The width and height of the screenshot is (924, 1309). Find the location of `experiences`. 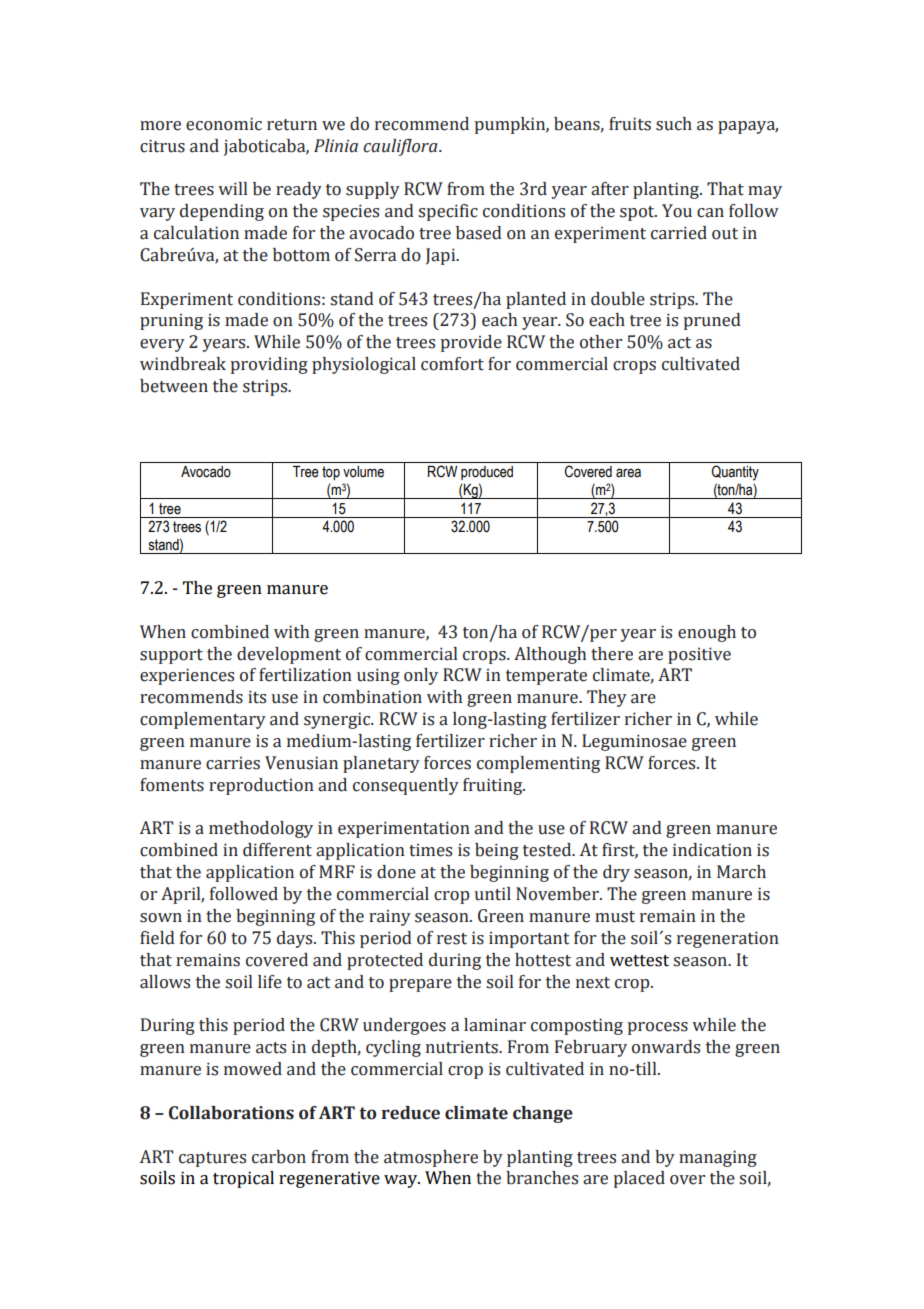

experiences is located at coordinates (187, 676).
